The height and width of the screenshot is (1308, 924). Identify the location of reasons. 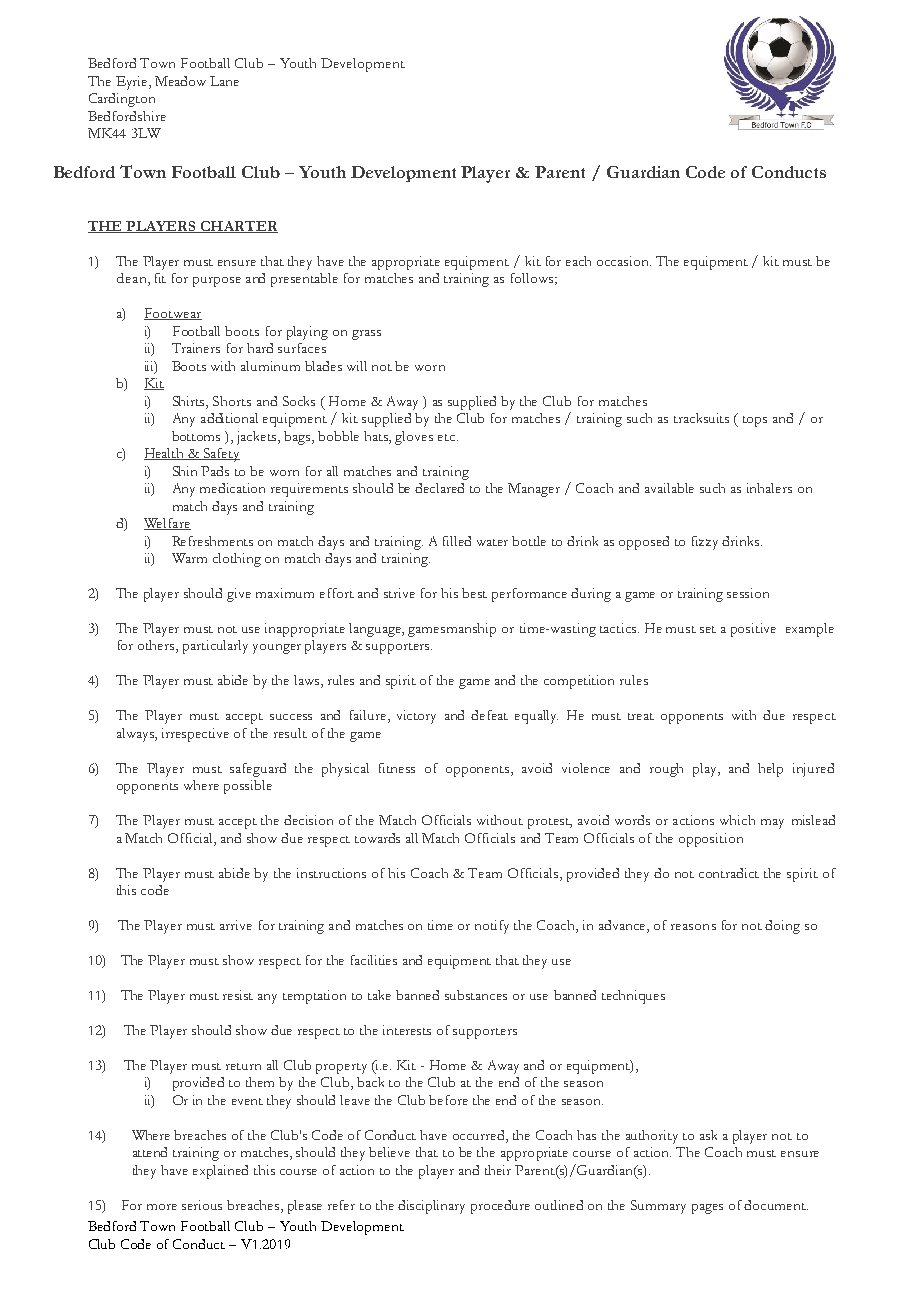
(693, 927).
